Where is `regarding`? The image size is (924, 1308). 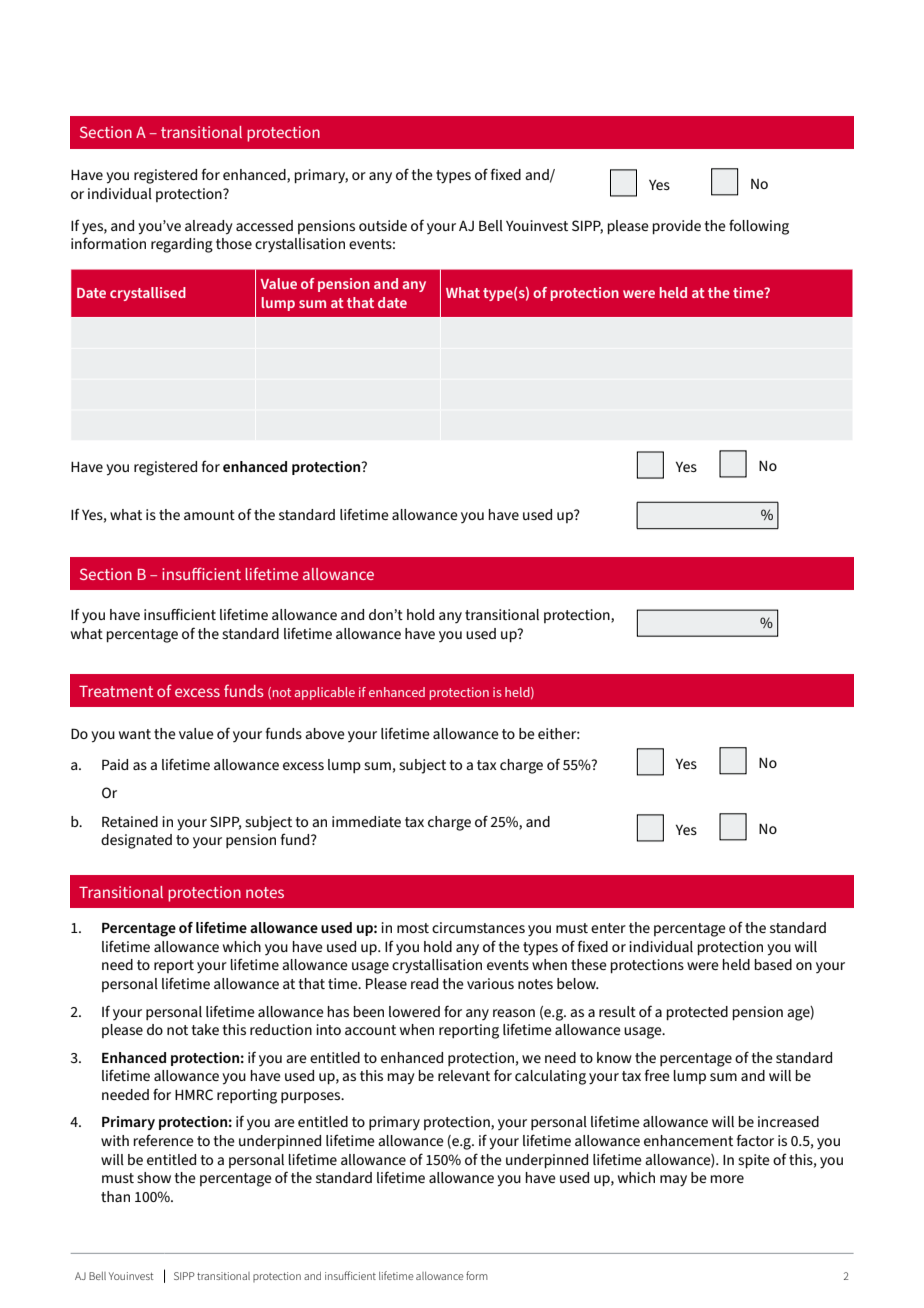 regarding is located at coordinates (182, 245).
